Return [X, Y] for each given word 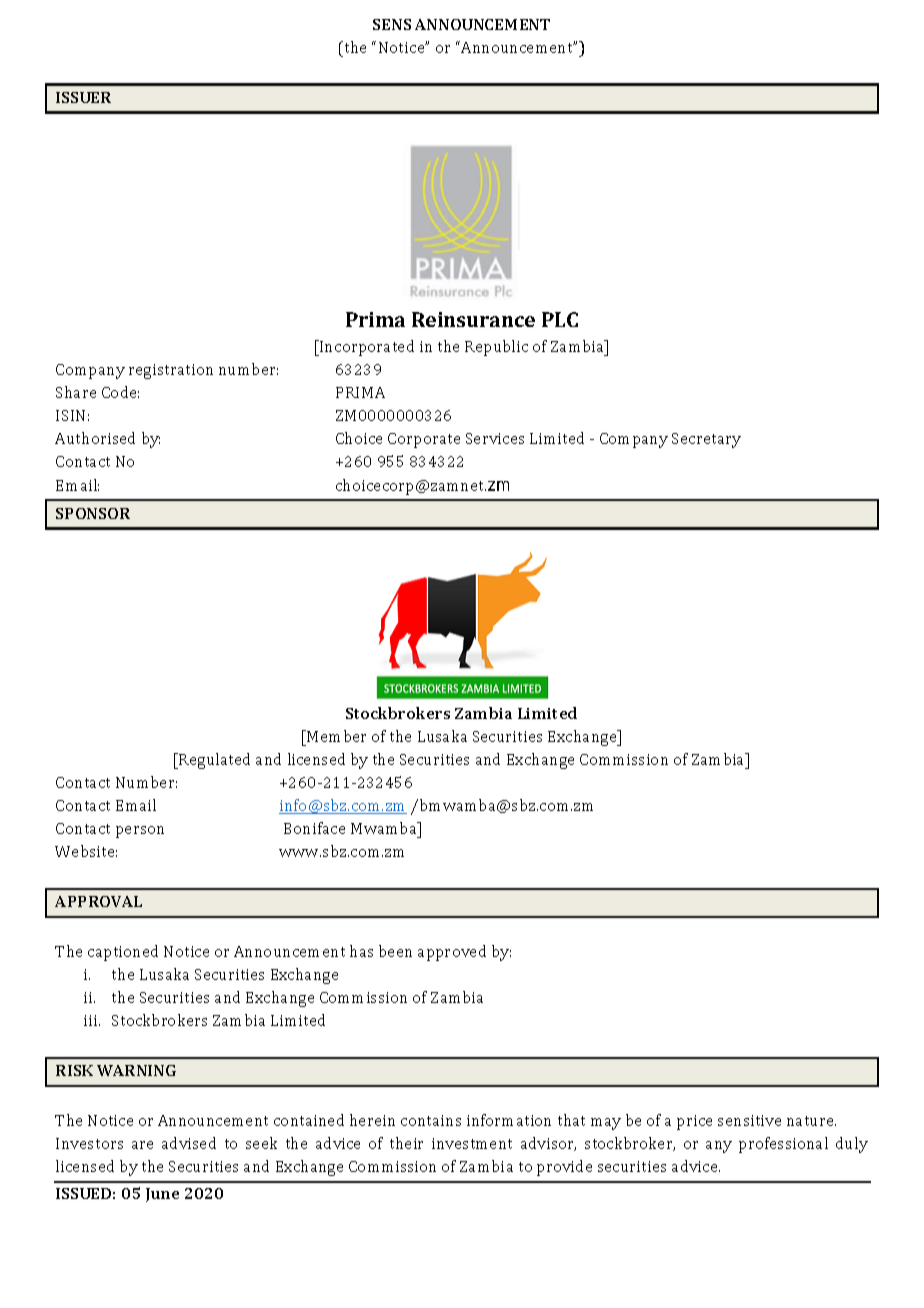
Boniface [314, 828]
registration [171, 371]
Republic [496, 348]
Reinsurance [473, 319]
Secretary [706, 440]
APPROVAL [98, 901]
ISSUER [83, 97]
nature [811, 1121]
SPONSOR [93, 513]
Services [495, 438]
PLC [560, 319]
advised [189, 1143]
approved [452, 953]
